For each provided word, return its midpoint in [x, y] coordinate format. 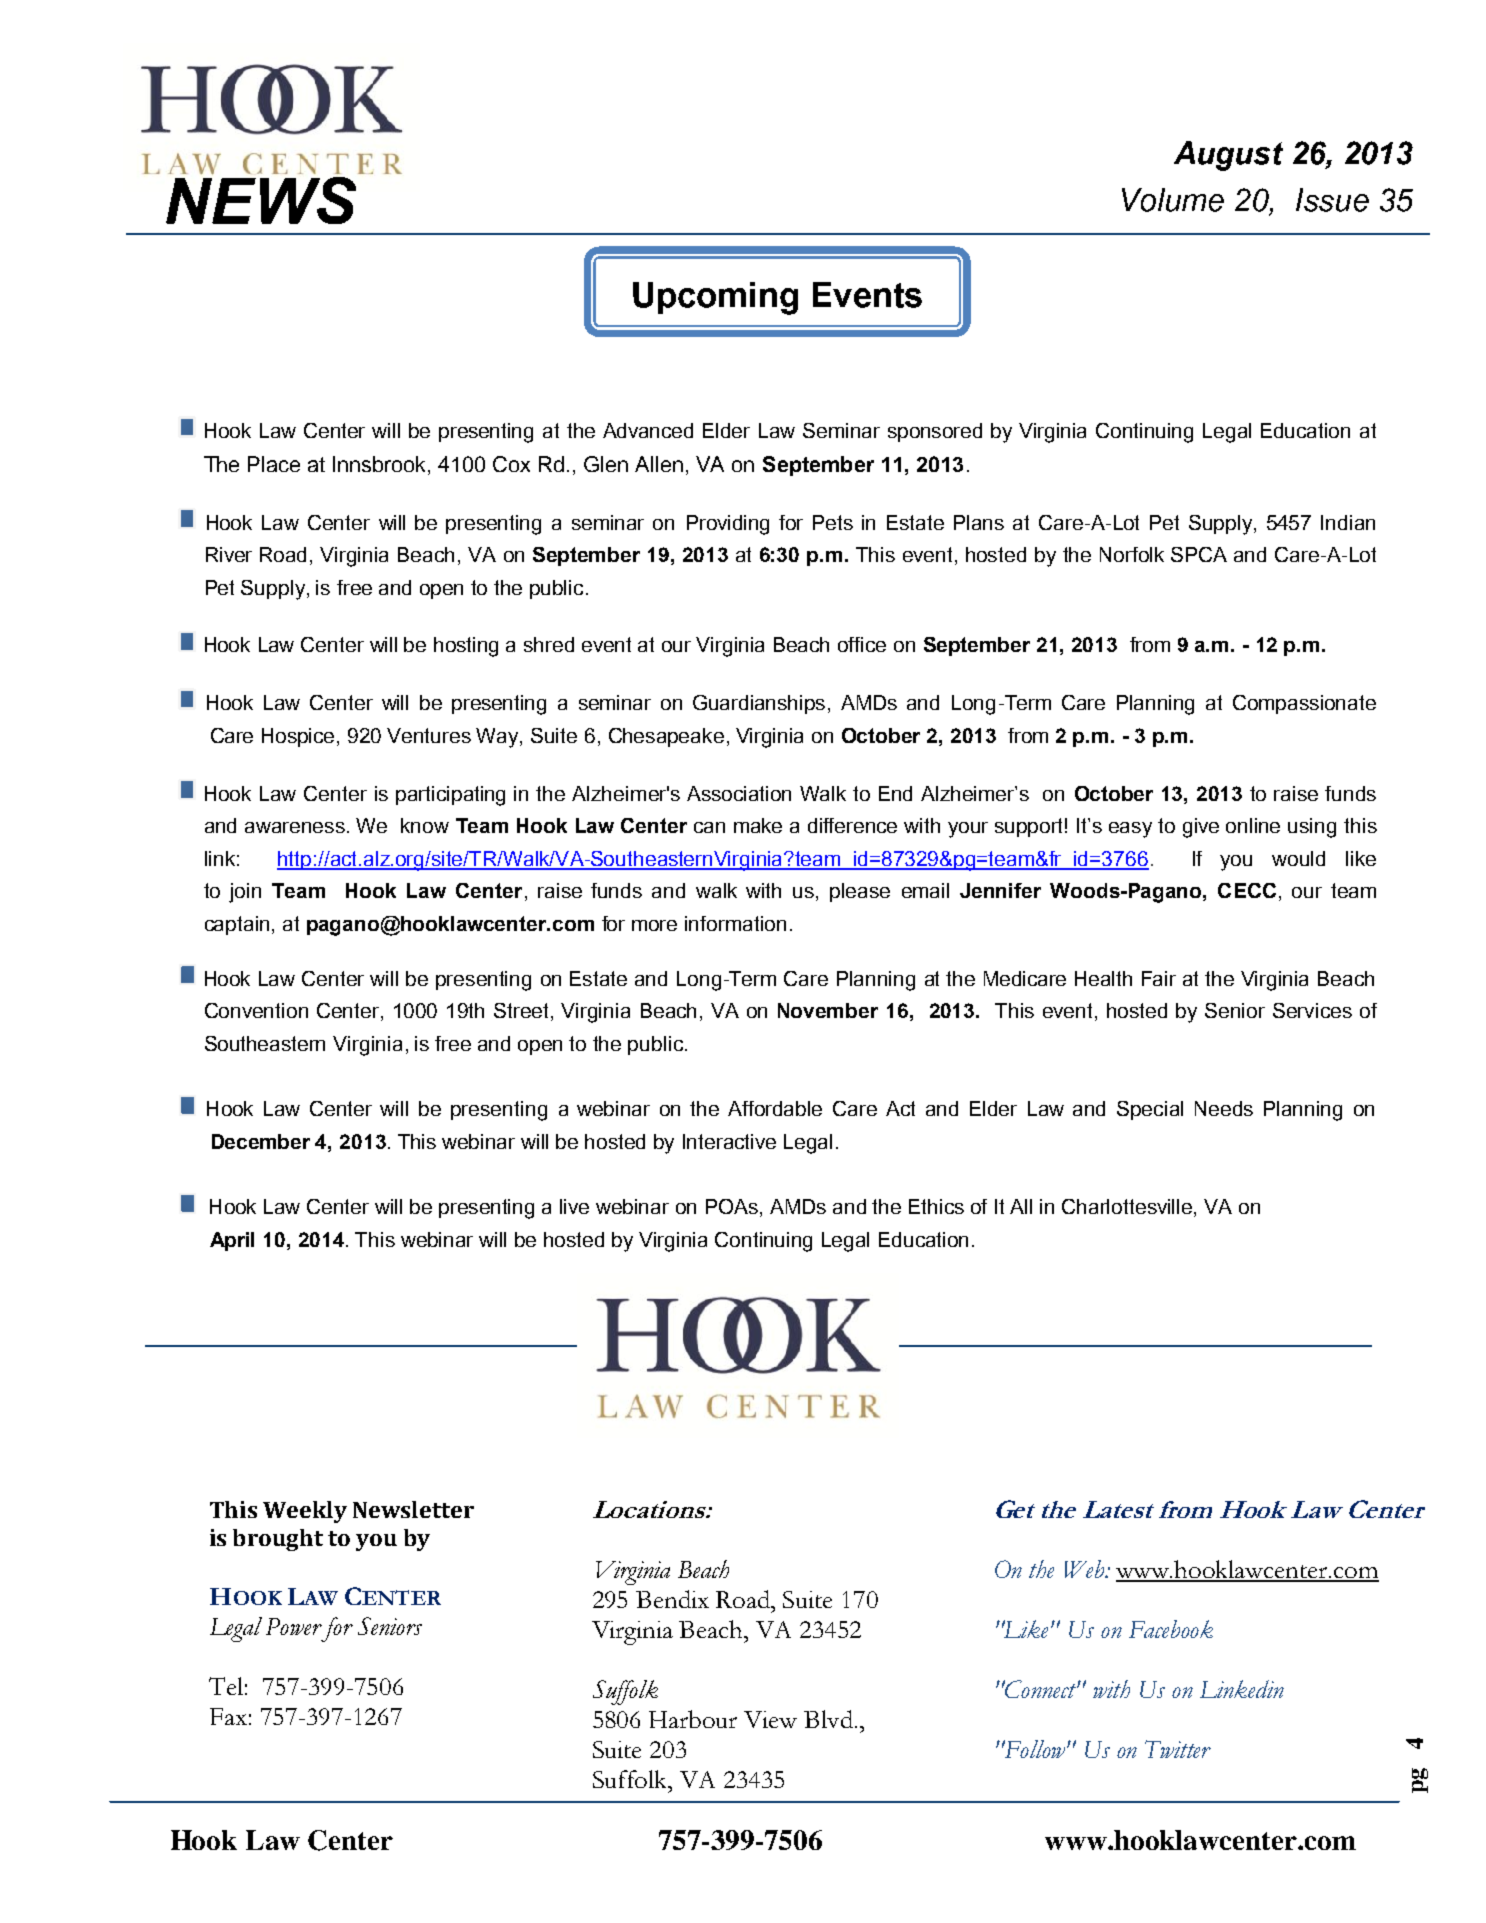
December [261, 1141]
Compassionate [1304, 704]
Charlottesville [1128, 1208]
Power [294, 1626]
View [770, 1719]
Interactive [729, 1141]
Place [274, 464]
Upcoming [715, 298]
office [862, 644]
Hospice [300, 737]
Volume [1173, 200]
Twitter [1178, 1749]
